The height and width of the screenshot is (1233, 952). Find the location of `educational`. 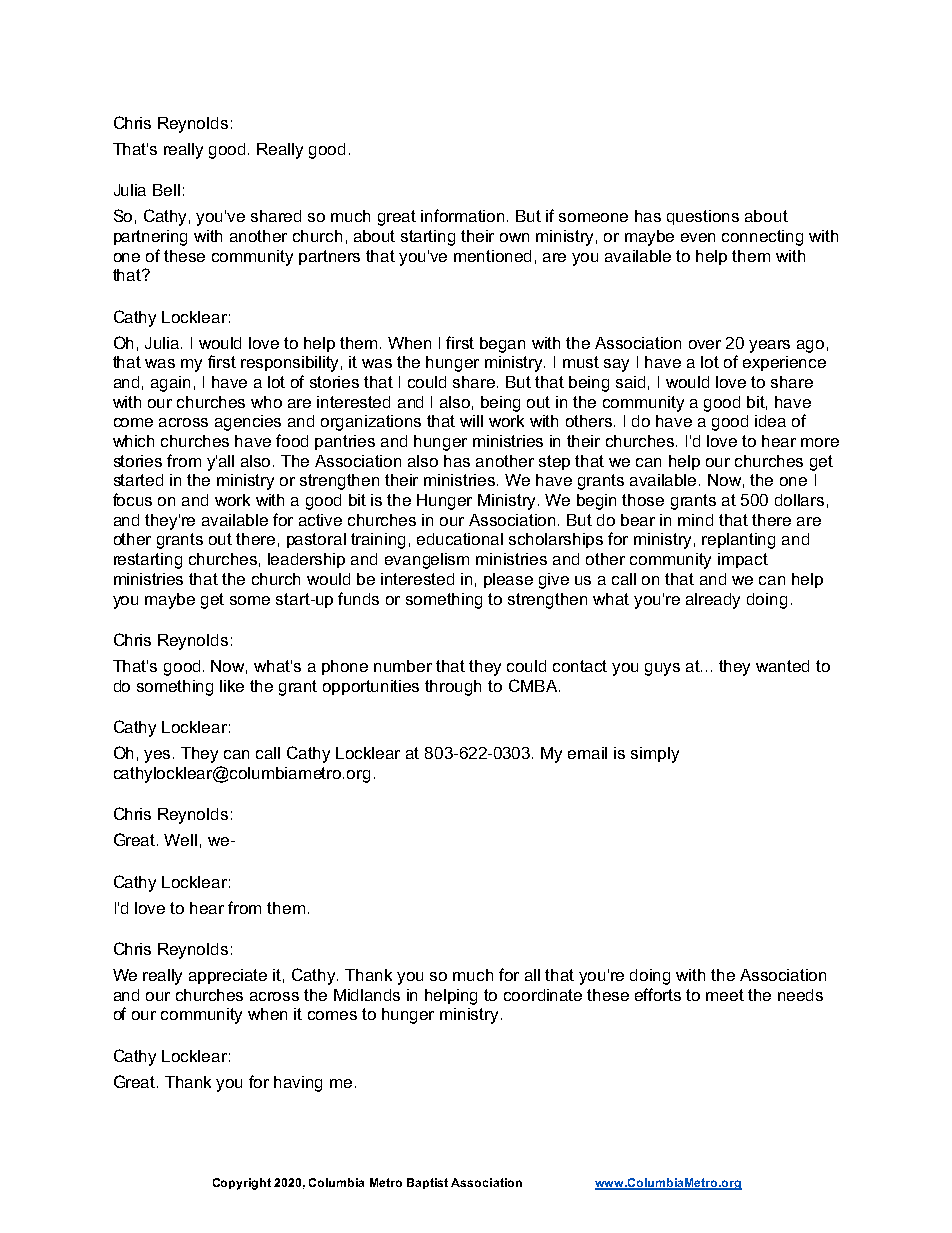

educational is located at coordinates (460, 539).
